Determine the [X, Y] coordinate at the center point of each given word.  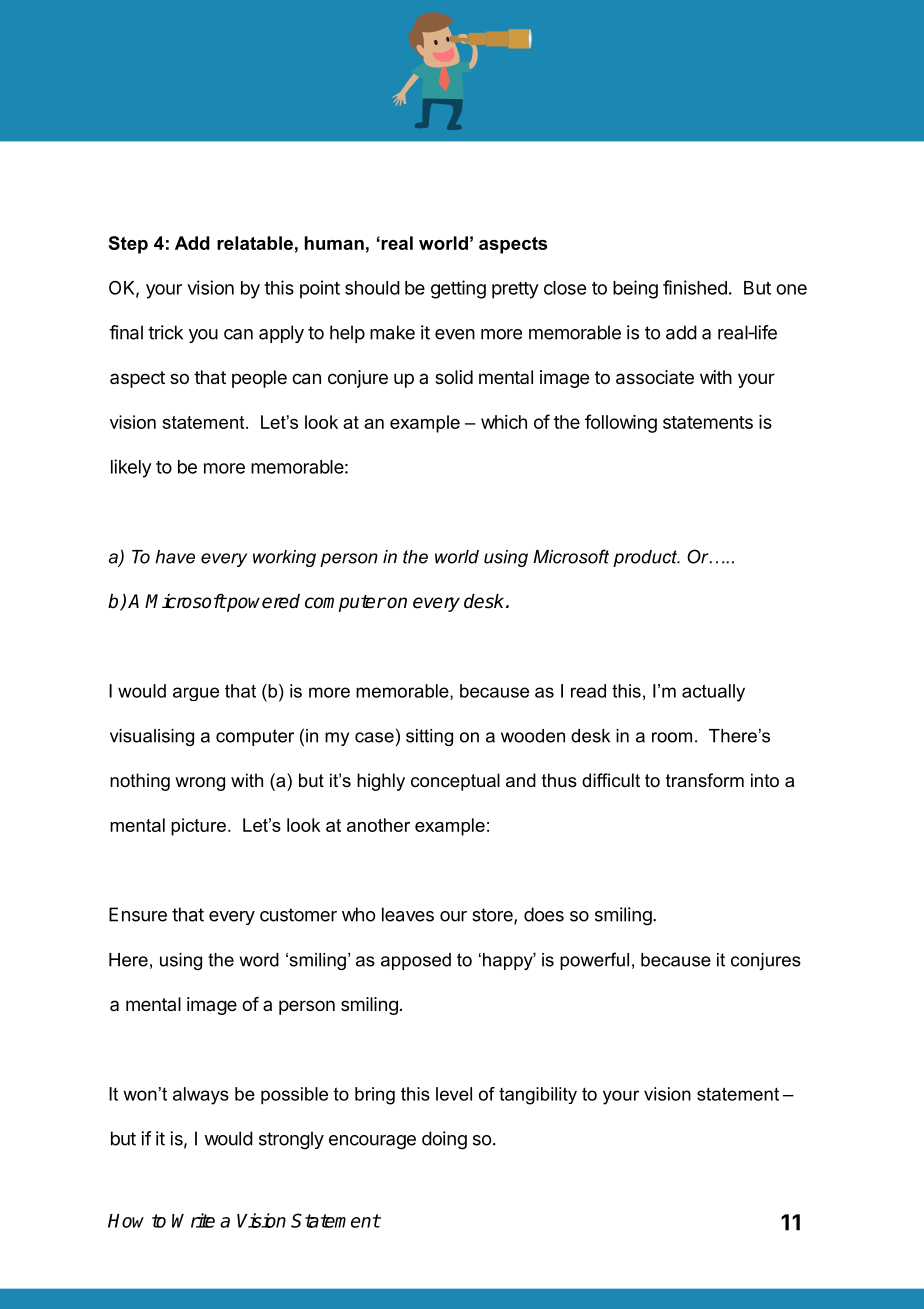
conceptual [455, 782]
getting [458, 289]
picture [198, 827]
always [201, 1096]
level [454, 1094]
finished [695, 287]
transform [705, 780]
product [646, 558]
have [175, 557]
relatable [255, 243]
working [284, 558]
